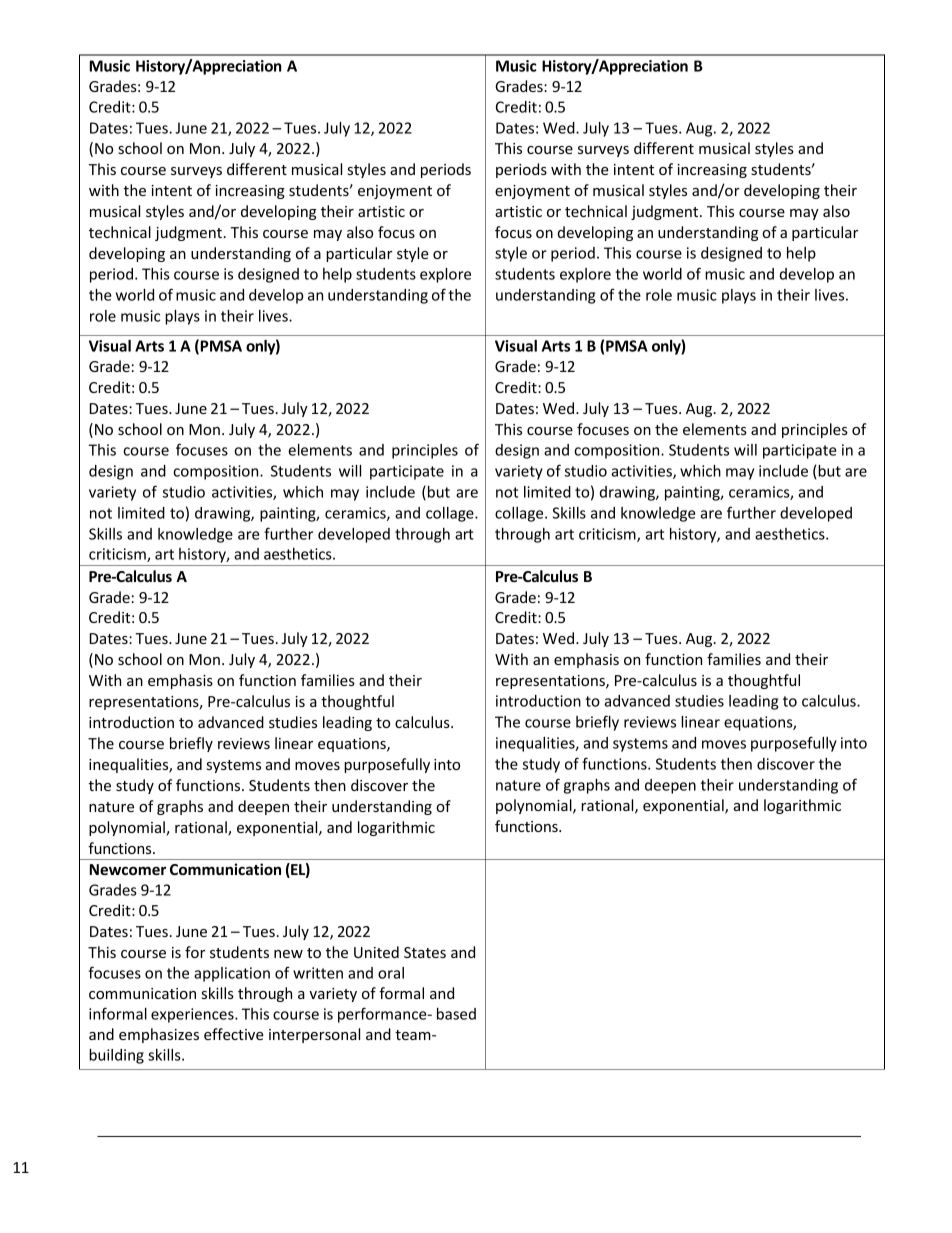  What do you see at coordinates (425, 952) in the screenshot?
I see `States` at bounding box center [425, 952].
